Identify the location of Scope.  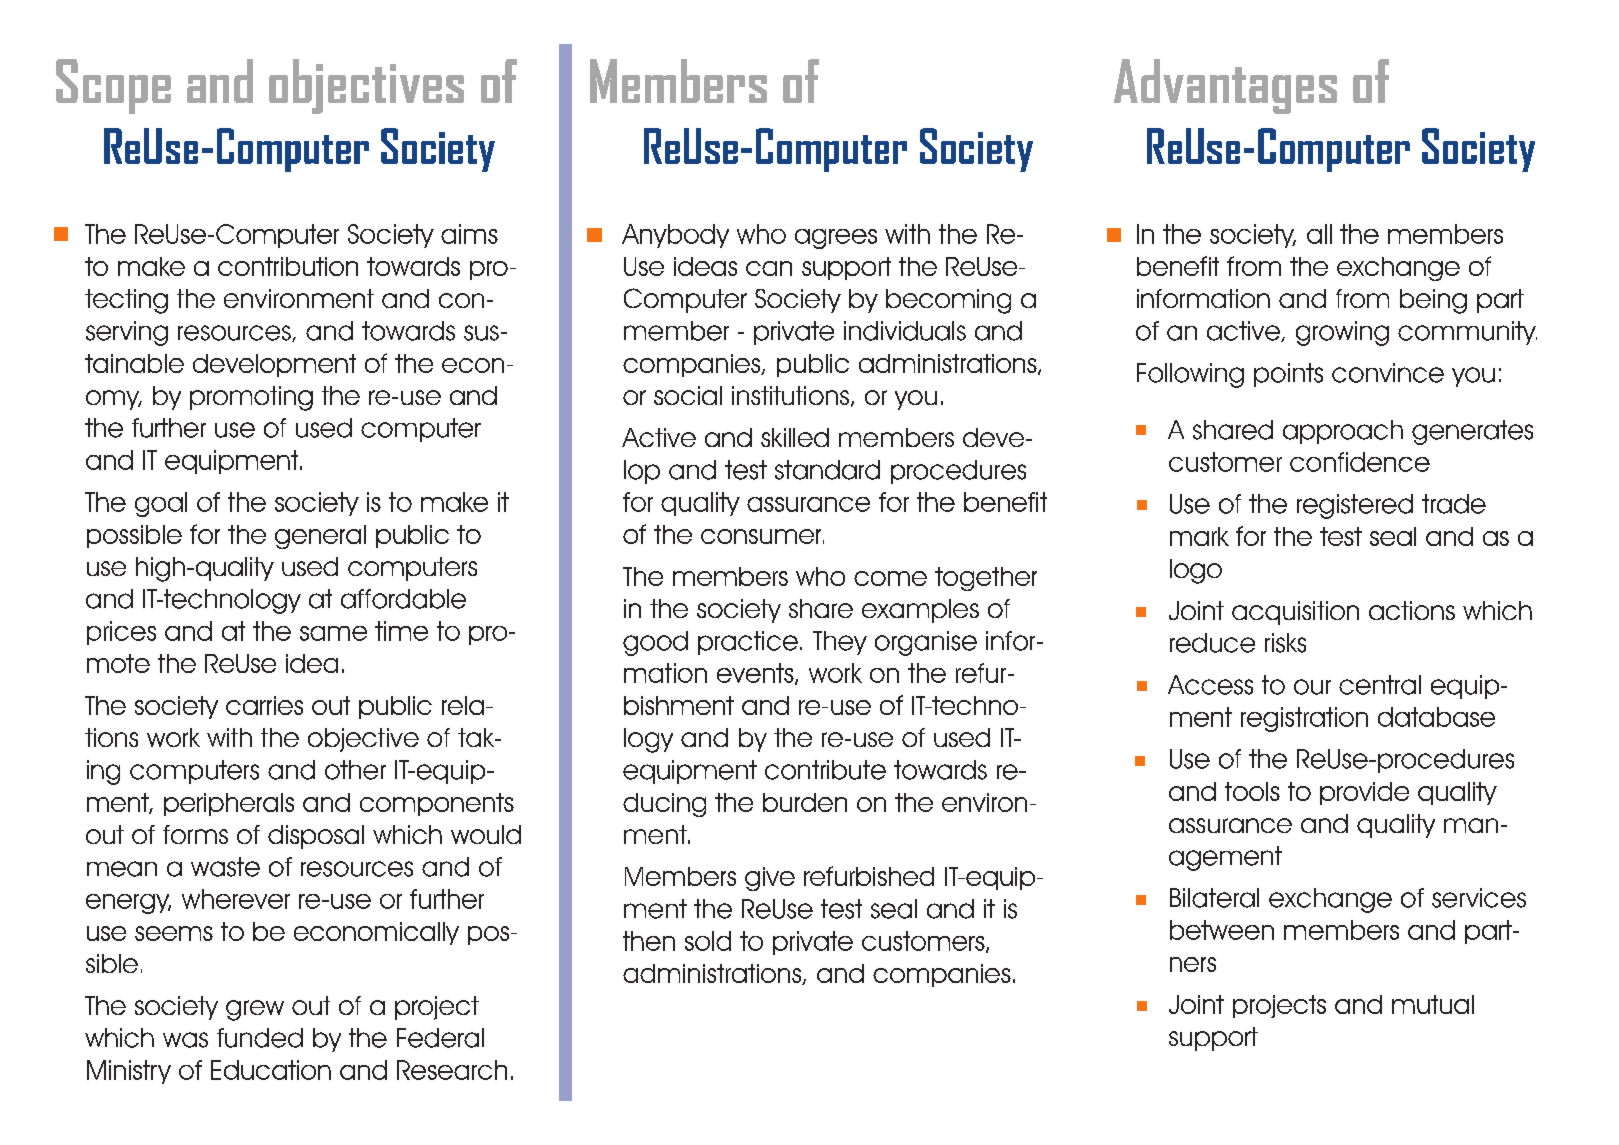
(113, 86).
